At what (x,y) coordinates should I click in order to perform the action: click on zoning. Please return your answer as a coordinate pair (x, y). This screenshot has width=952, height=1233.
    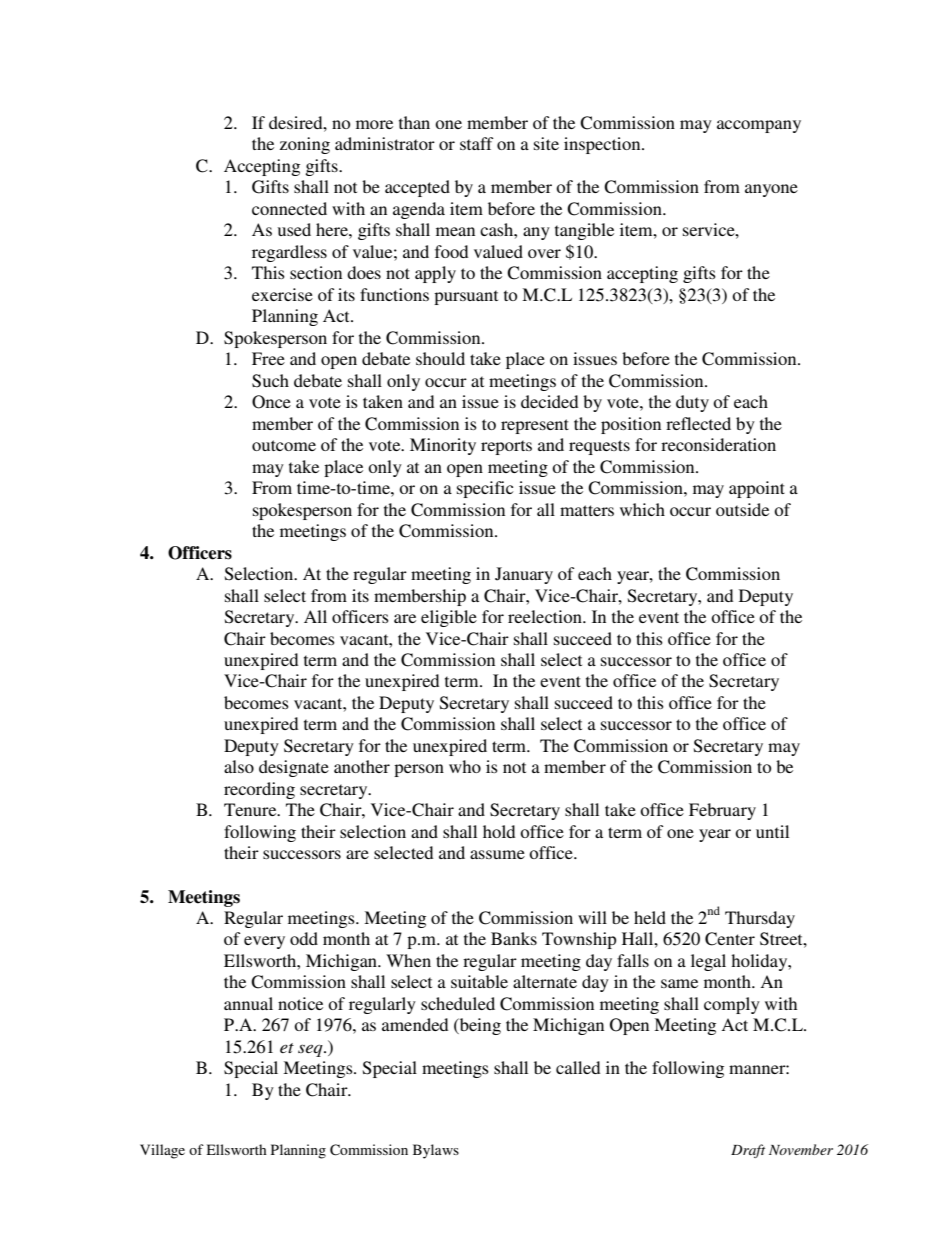
    Looking at the image, I should click on (305, 145).
